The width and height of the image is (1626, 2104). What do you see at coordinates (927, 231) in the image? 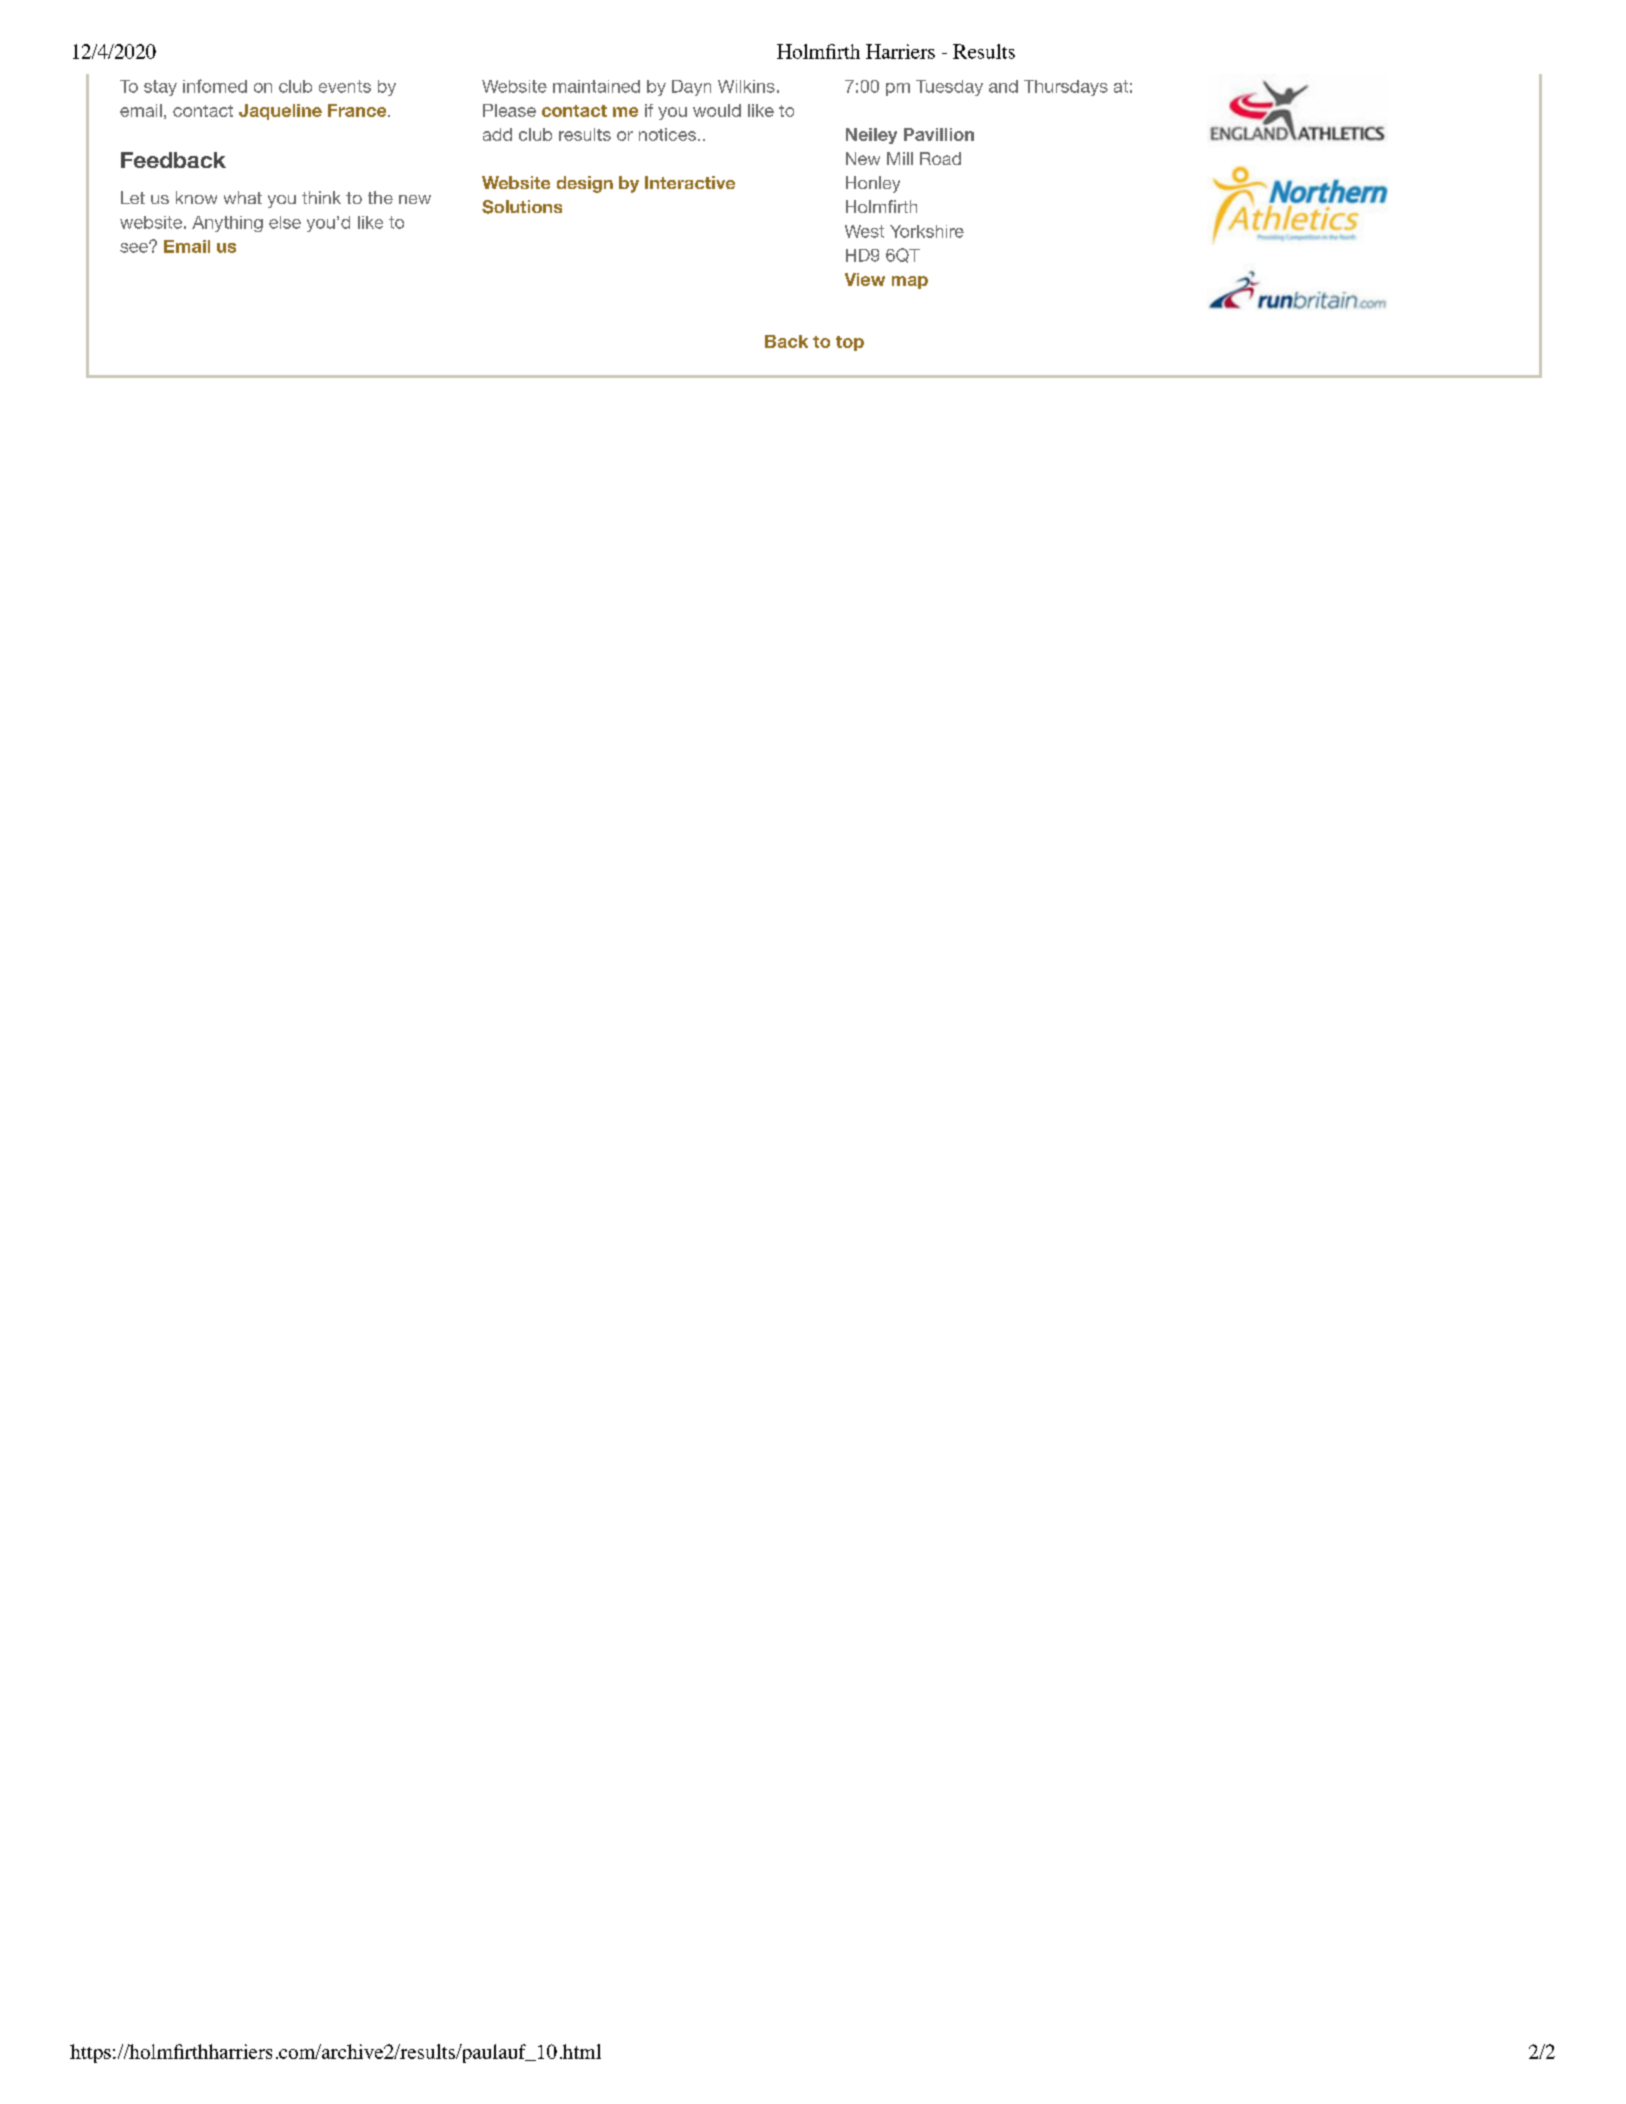
I see `Yorkshire` at bounding box center [927, 231].
